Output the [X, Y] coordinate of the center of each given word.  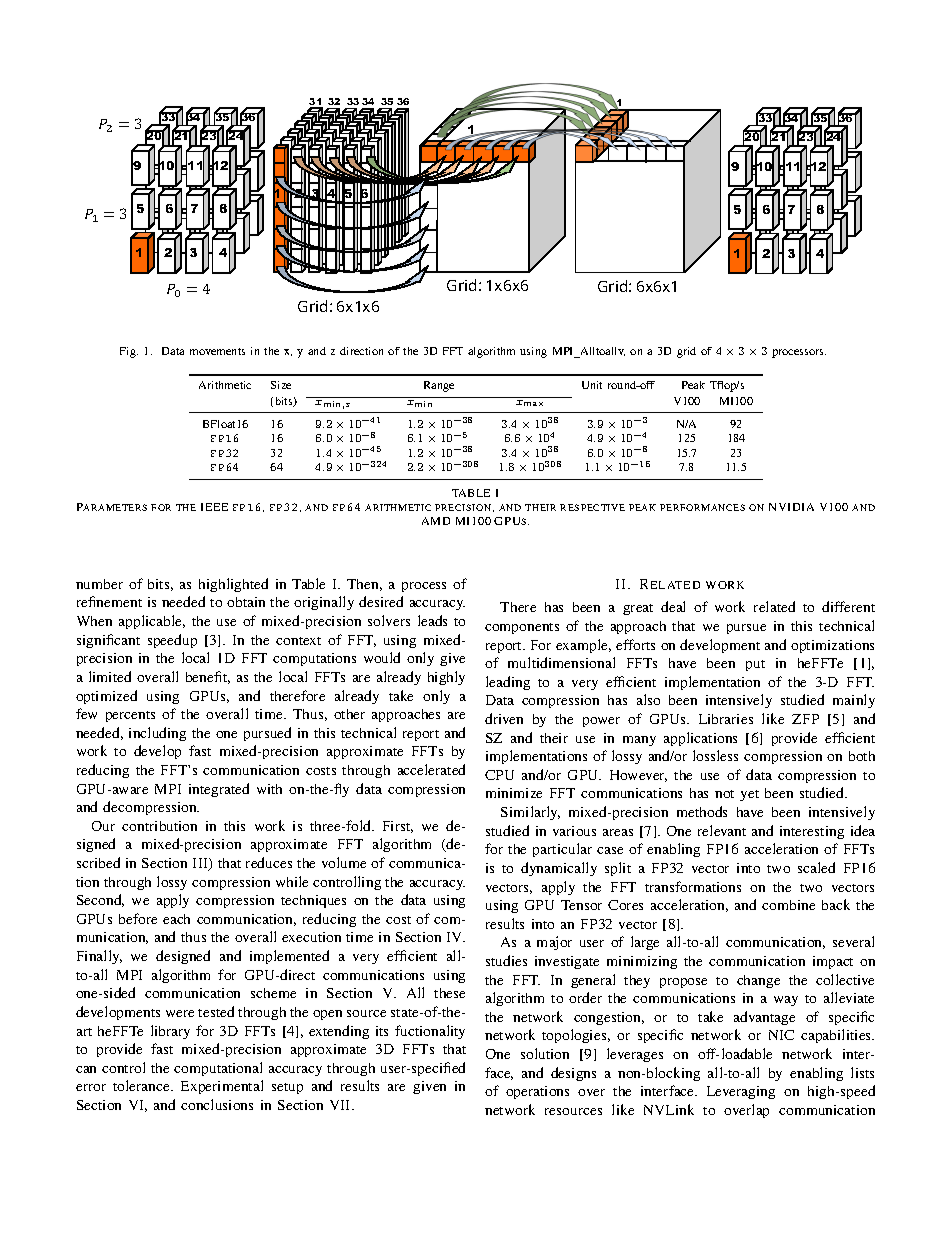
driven [504, 718]
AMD [436, 521]
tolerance [142, 1085]
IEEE [214, 507]
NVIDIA [791, 507]
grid [686, 352]
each [176, 919]
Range [439, 386]
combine [788, 905]
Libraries [726, 719]
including [157, 734]
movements [217, 351]
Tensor [581, 905]
